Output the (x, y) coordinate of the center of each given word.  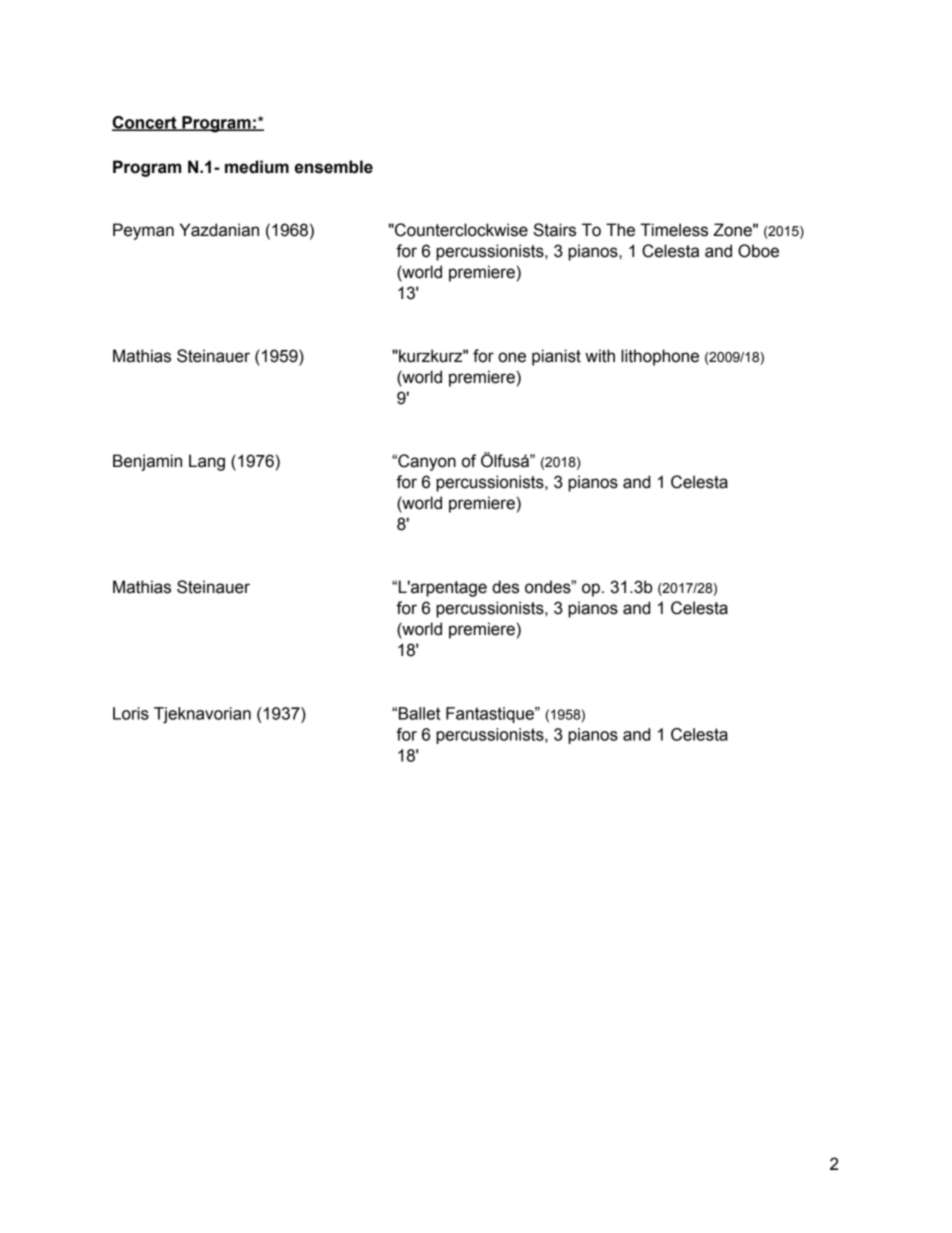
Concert (145, 123)
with (600, 356)
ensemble (334, 167)
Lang (207, 462)
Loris (131, 713)
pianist (556, 357)
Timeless (674, 230)
